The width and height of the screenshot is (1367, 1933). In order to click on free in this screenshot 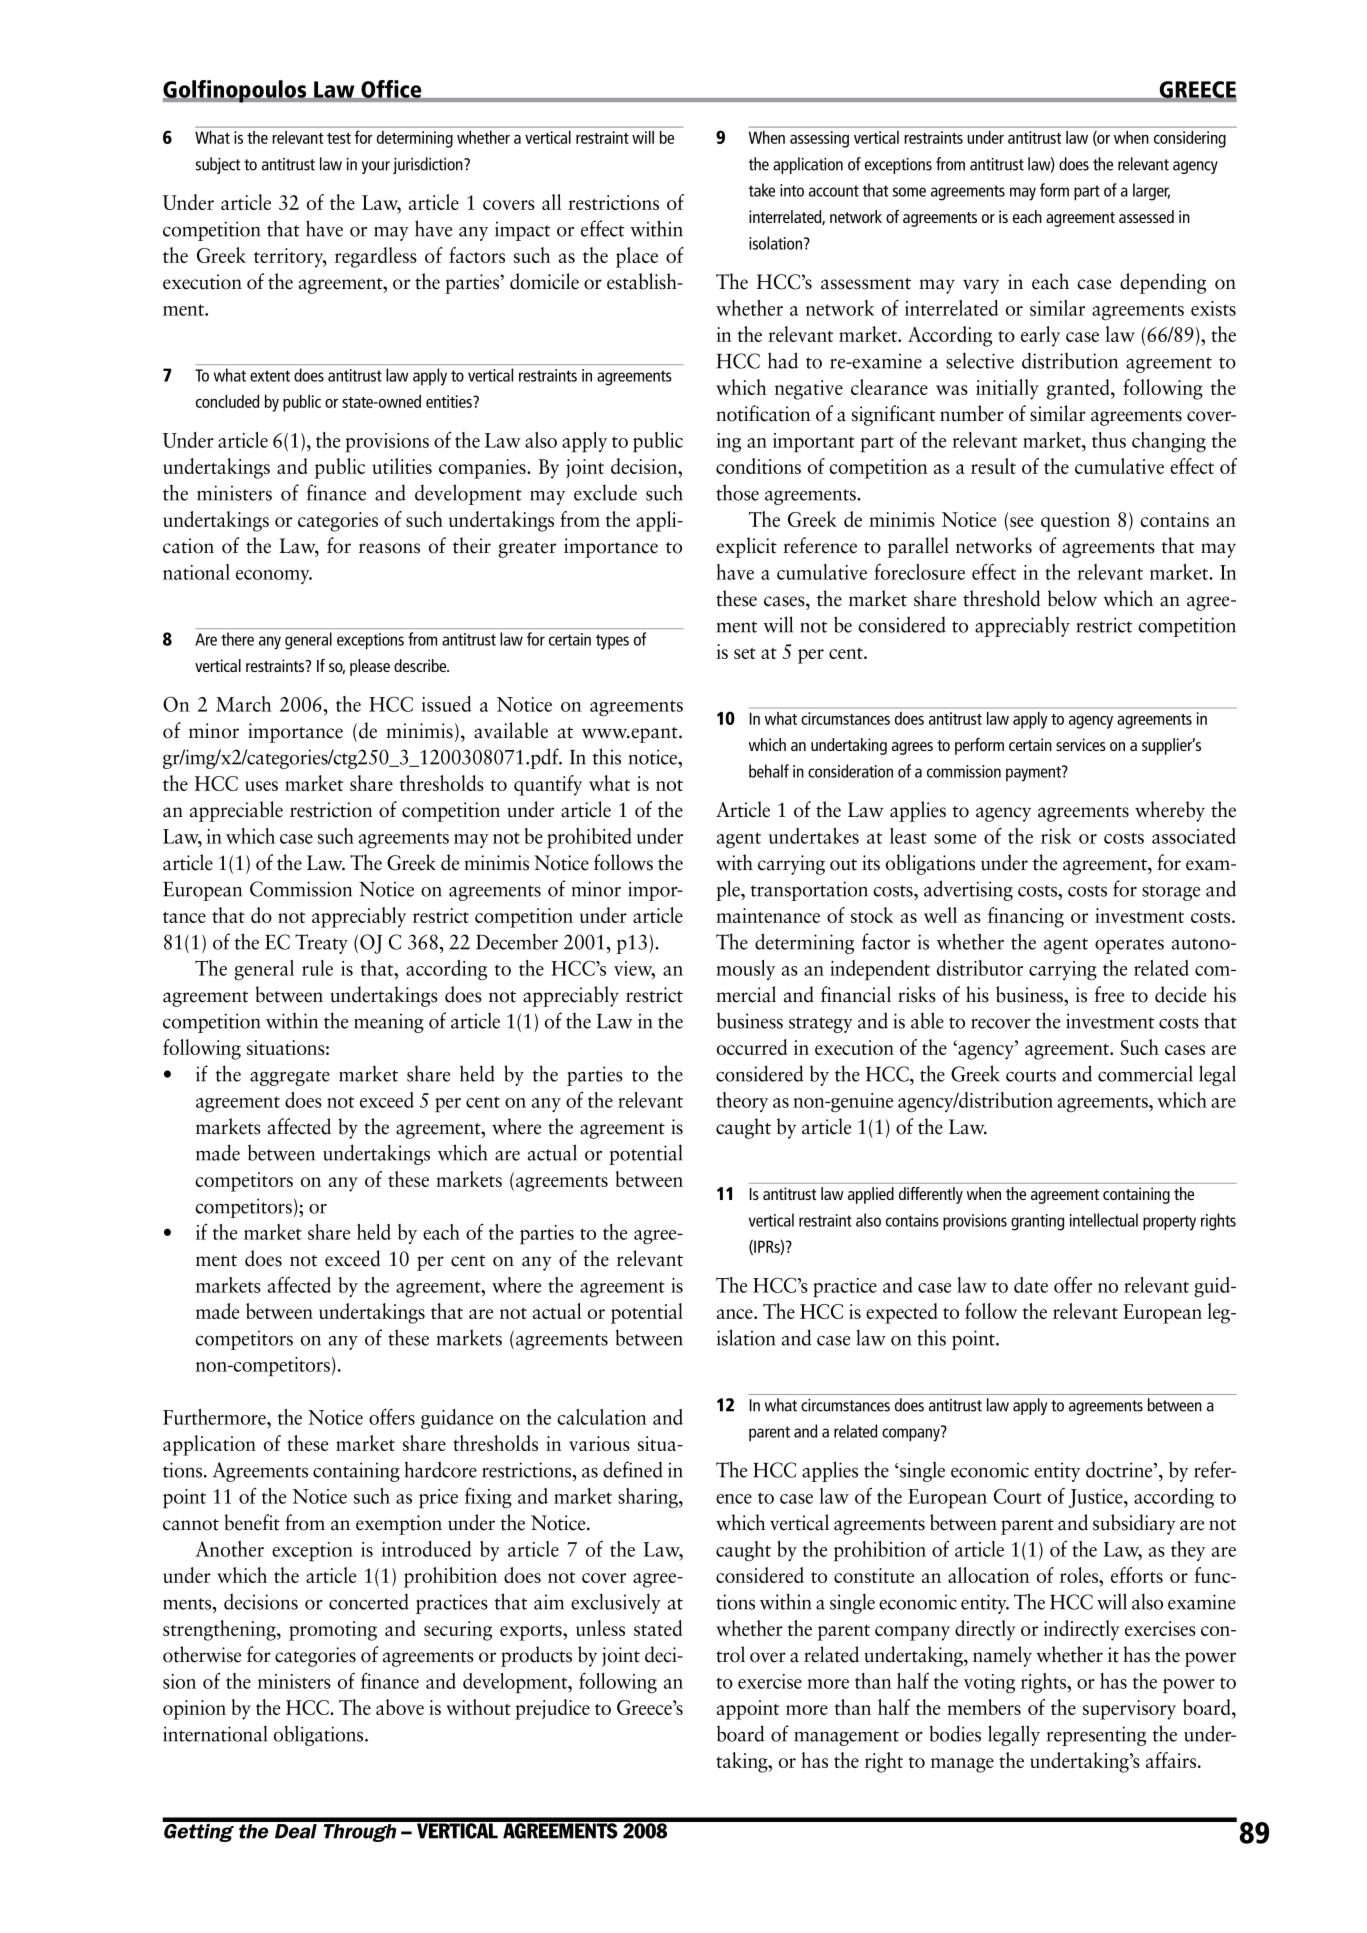, I will do `click(1109, 994)`.
